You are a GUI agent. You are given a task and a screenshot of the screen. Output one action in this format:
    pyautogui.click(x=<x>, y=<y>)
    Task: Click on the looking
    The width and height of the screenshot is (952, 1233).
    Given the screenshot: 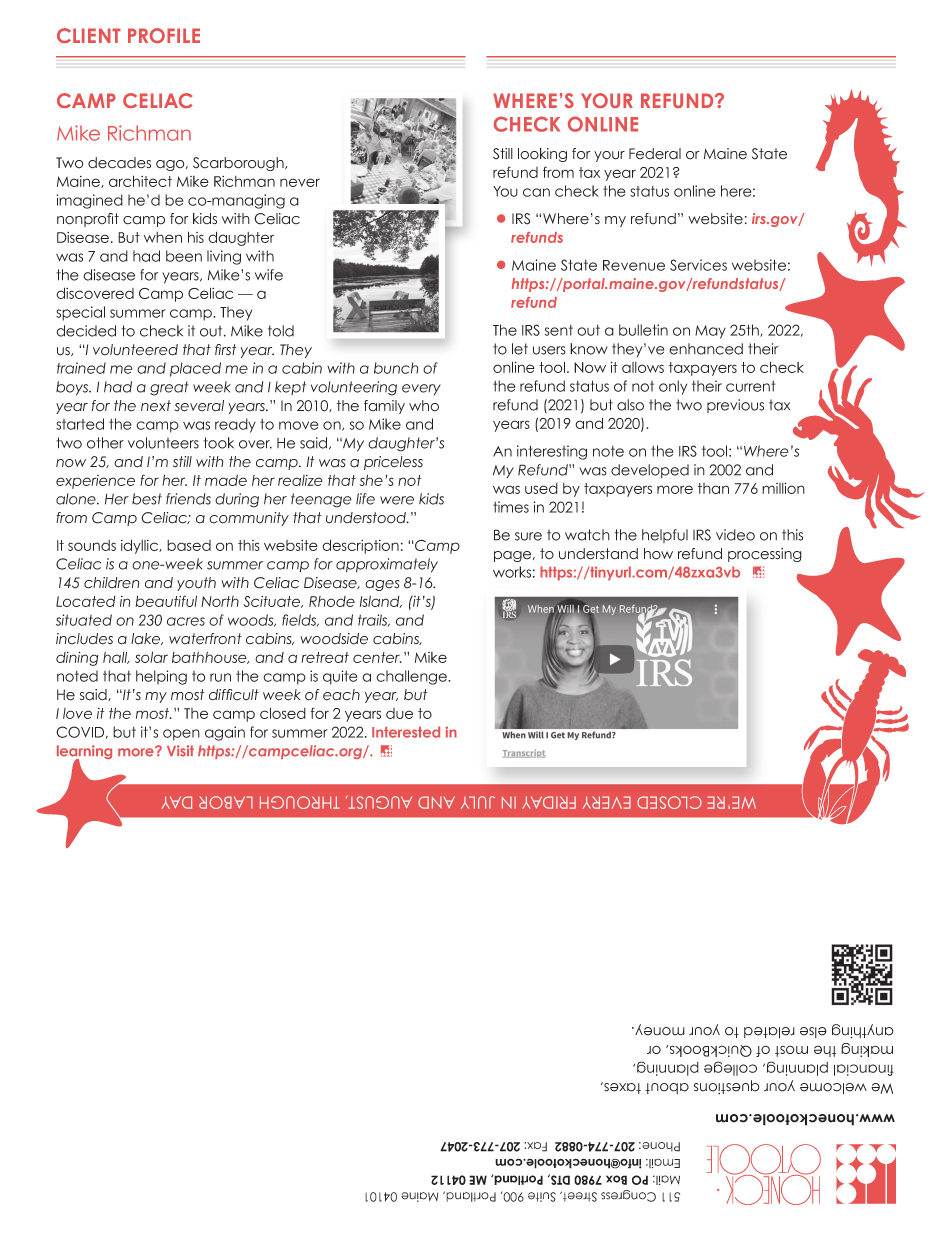 What is the action you would take?
    pyautogui.click(x=542, y=155)
